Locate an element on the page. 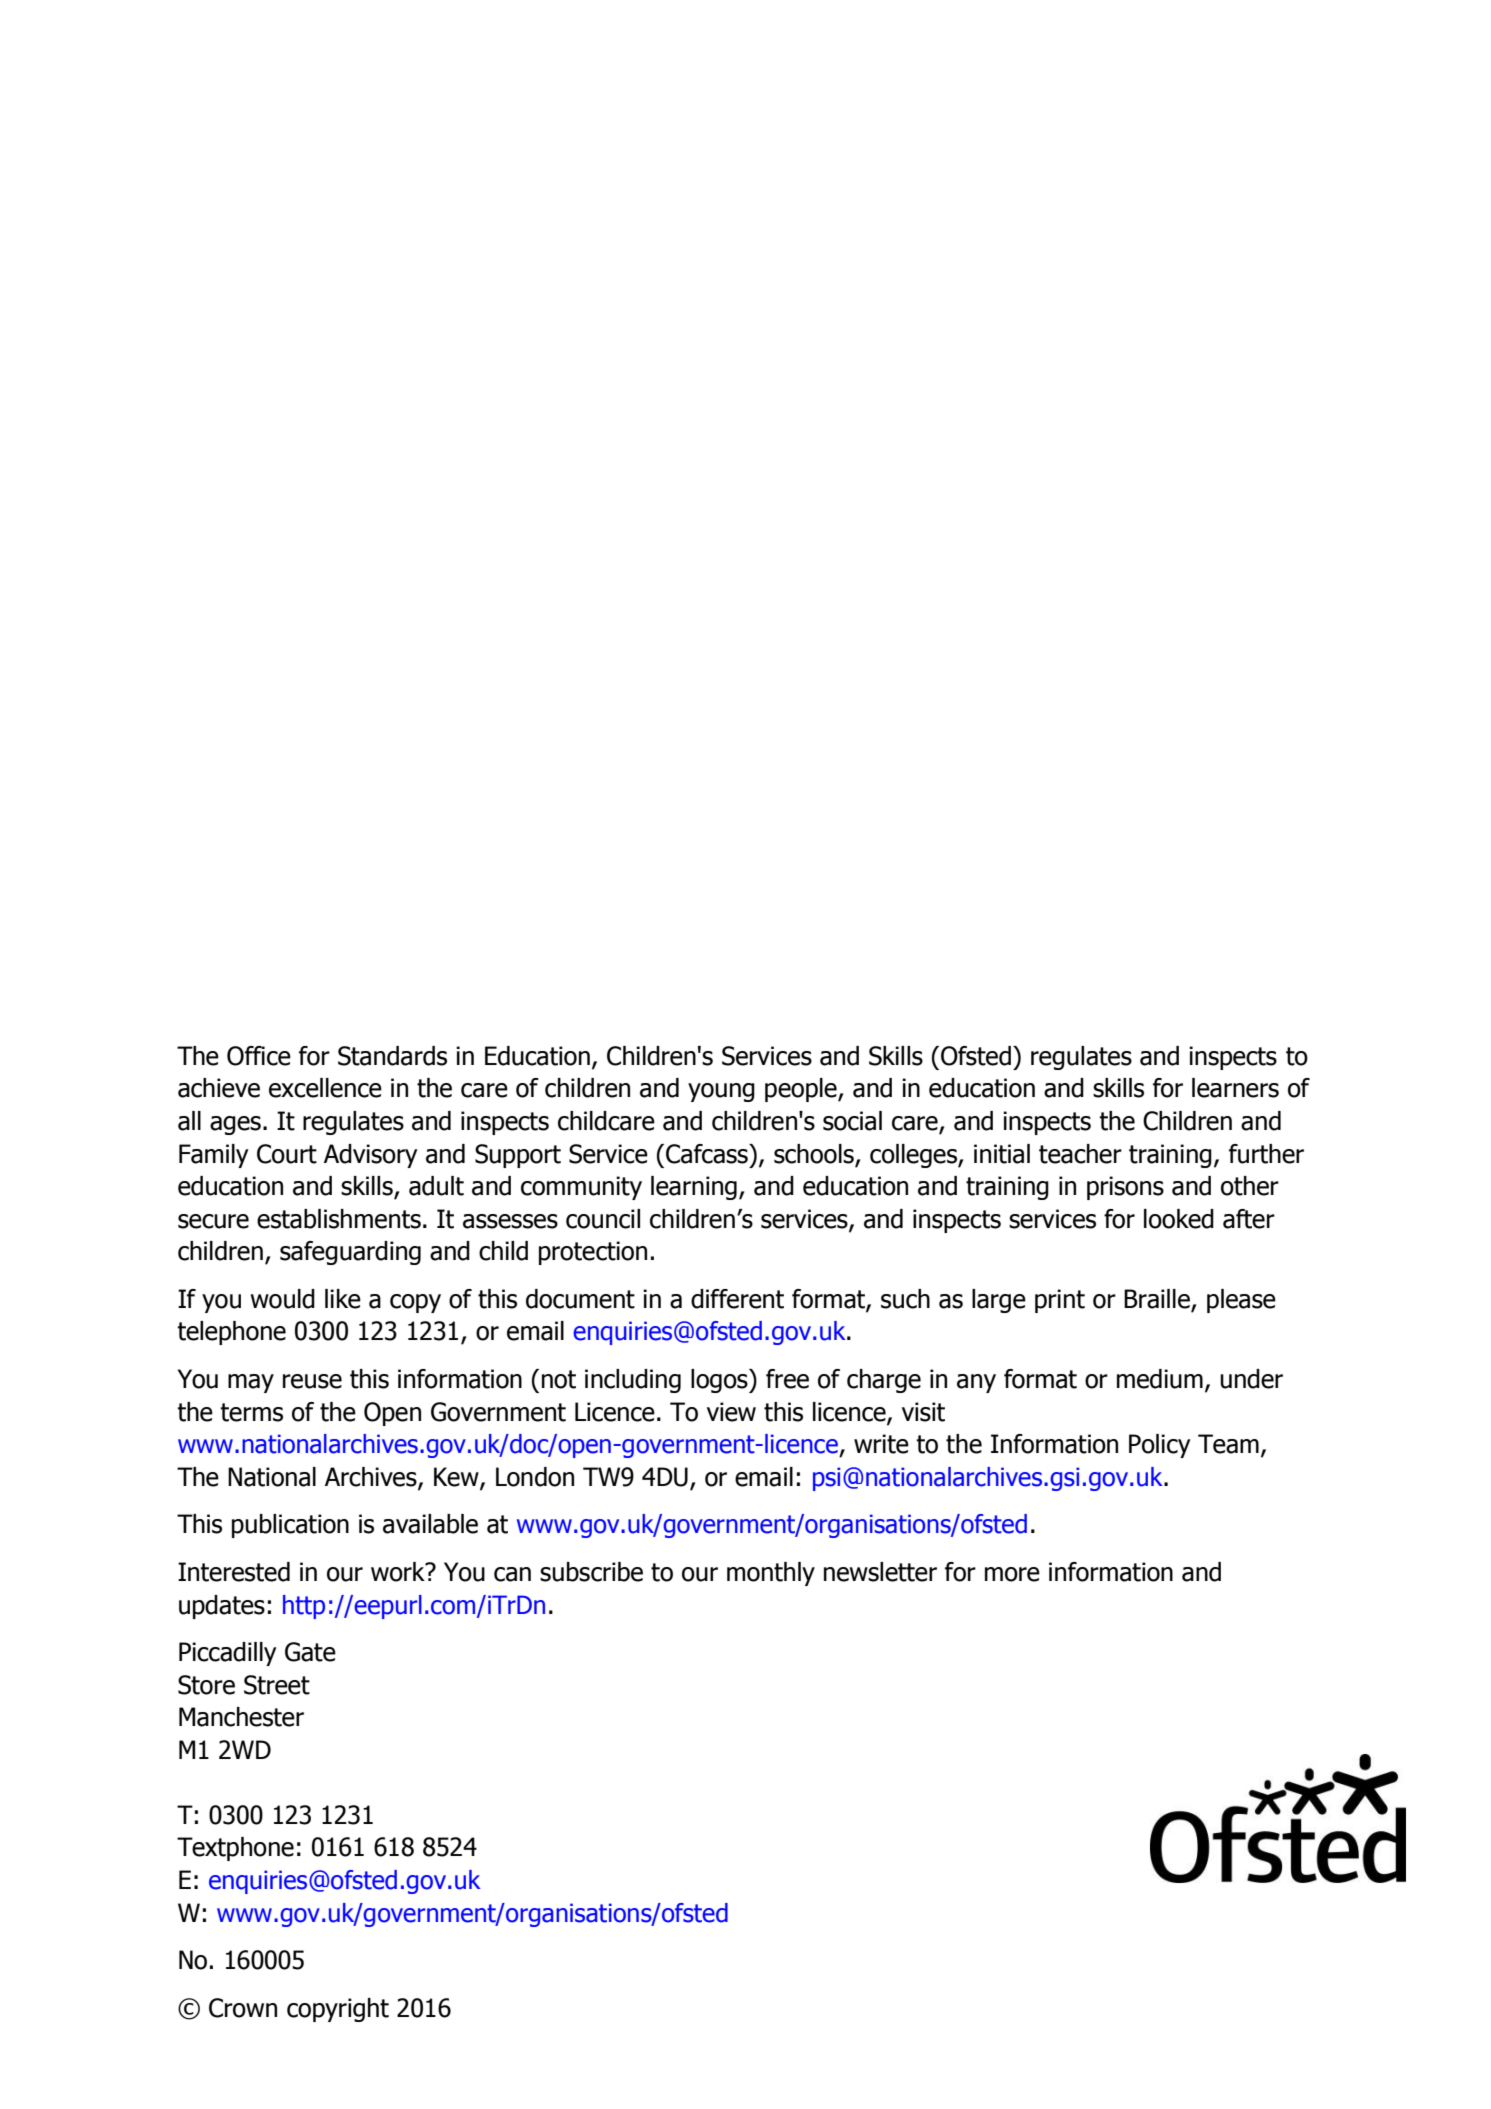 Image resolution: width=1491 pixels, height=2109 pixels. like is located at coordinates (343, 1299).
